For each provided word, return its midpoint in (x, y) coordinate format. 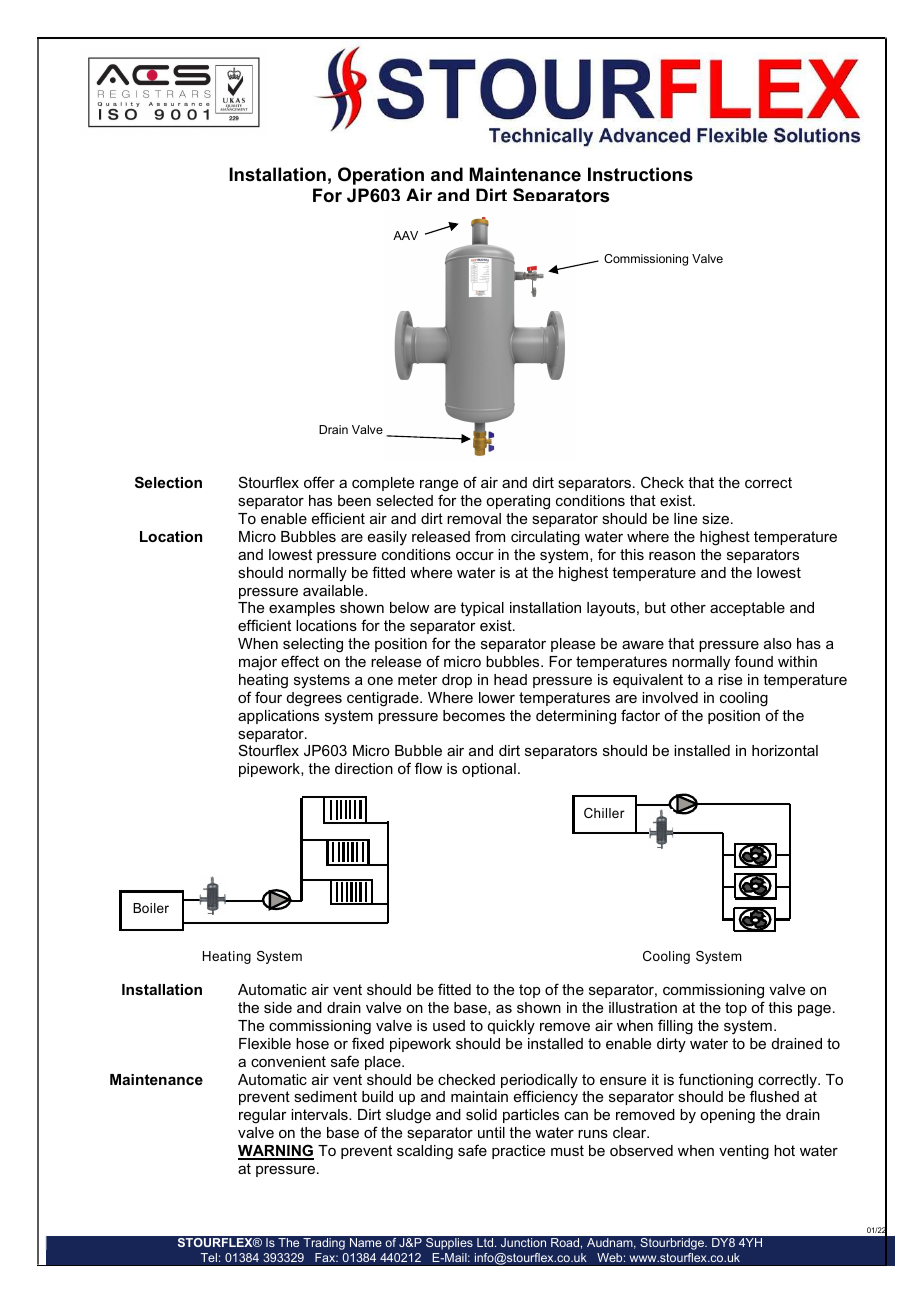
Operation (381, 176)
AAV (405, 235)
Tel (209, 1257)
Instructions (640, 174)
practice (518, 1152)
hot (784, 1150)
